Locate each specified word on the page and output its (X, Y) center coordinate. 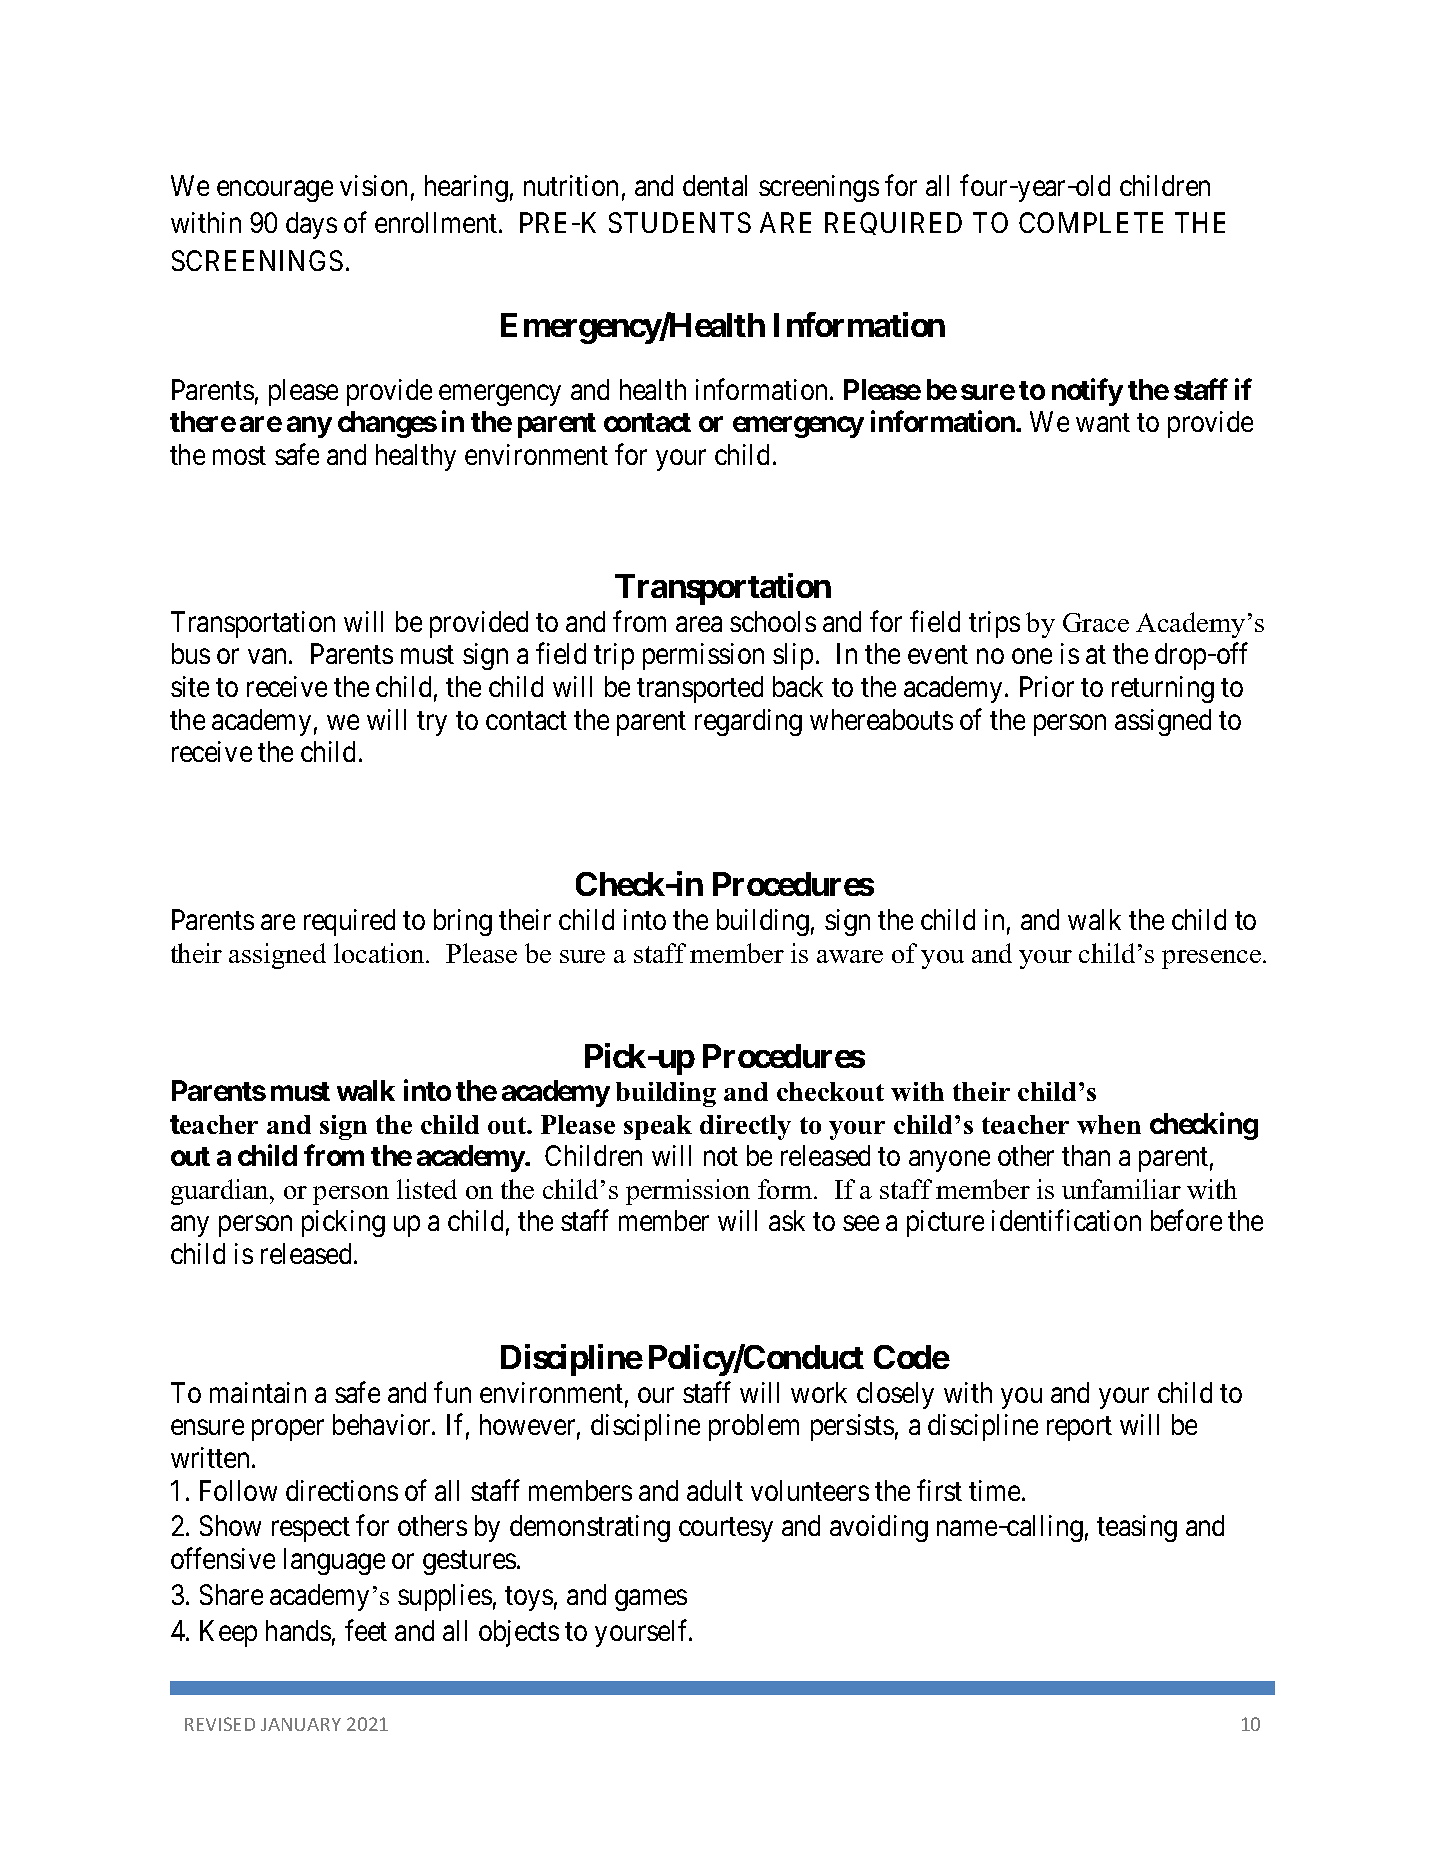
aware (850, 956)
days (311, 225)
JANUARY (301, 1724)
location (380, 953)
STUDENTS (680, 222)
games (651, 1600)
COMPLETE (1091, 222)
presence (1211, 959)
